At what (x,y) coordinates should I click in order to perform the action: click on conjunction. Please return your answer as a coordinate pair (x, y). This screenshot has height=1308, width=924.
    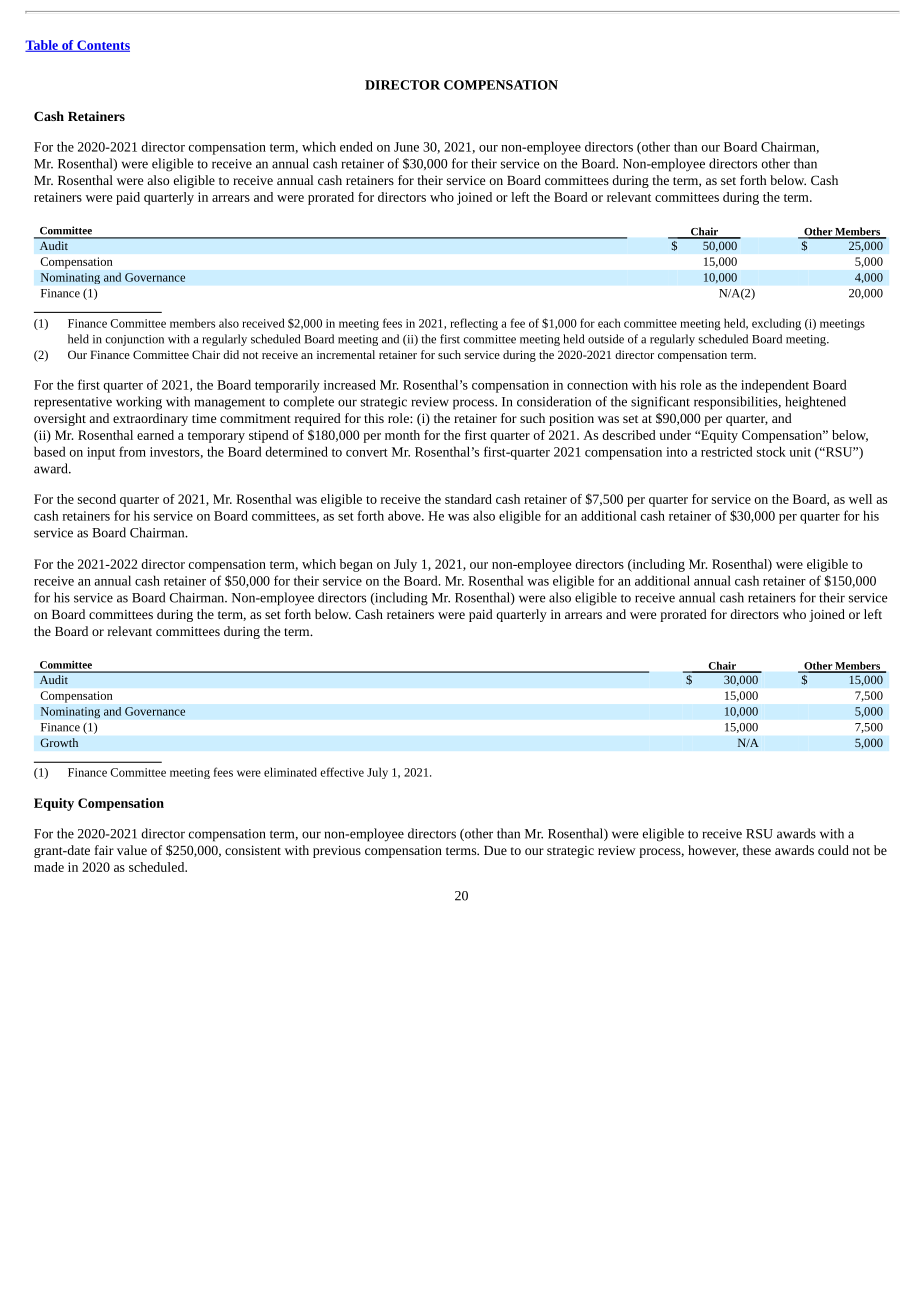
    Looking at the image, I should click on (134, 340).
